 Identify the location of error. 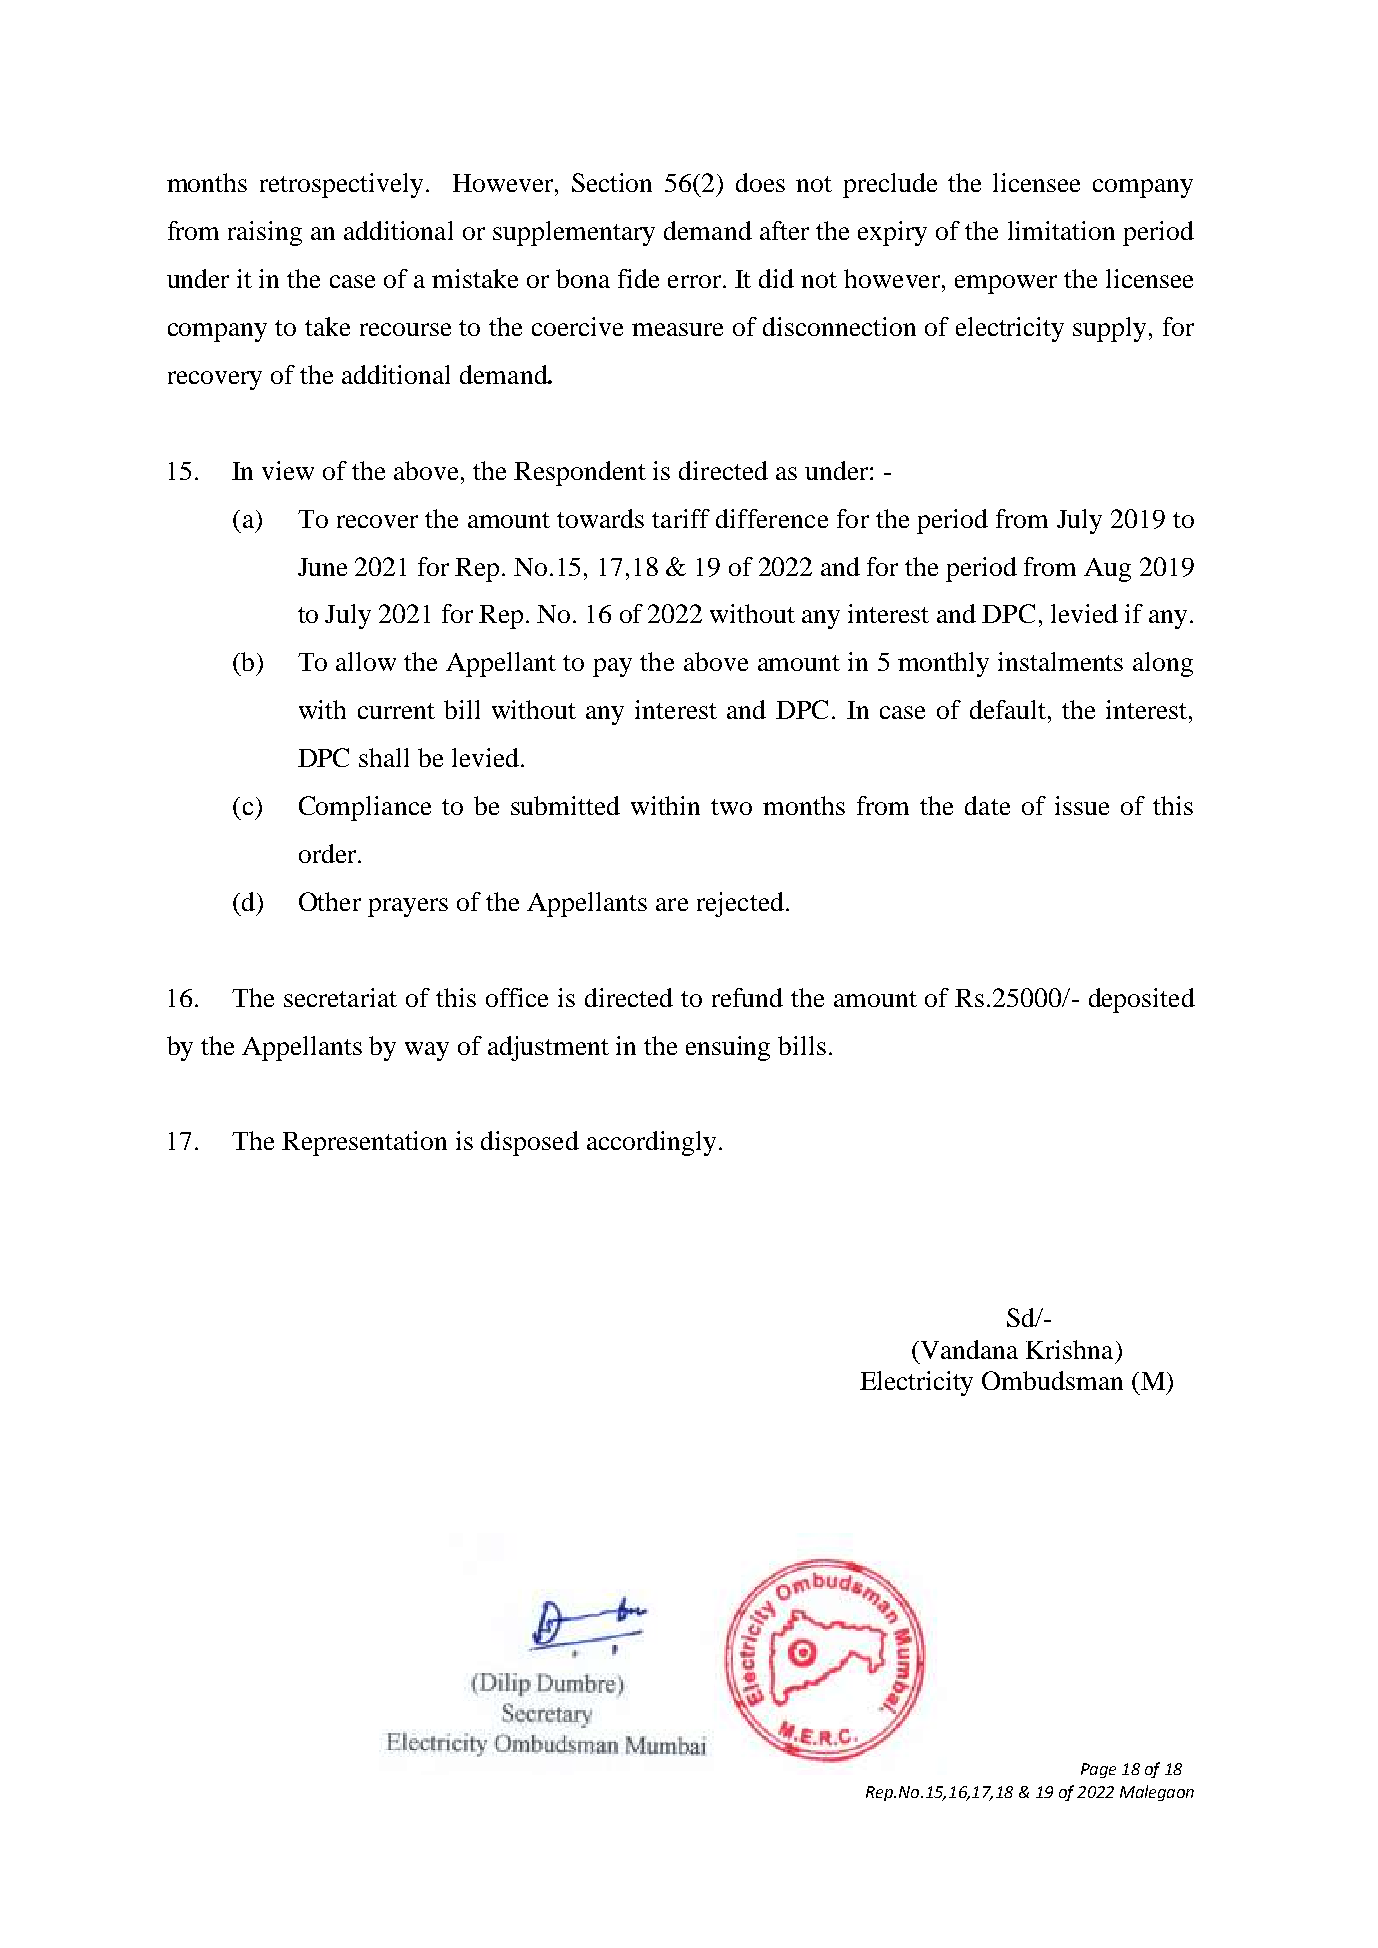
(696, 281).
